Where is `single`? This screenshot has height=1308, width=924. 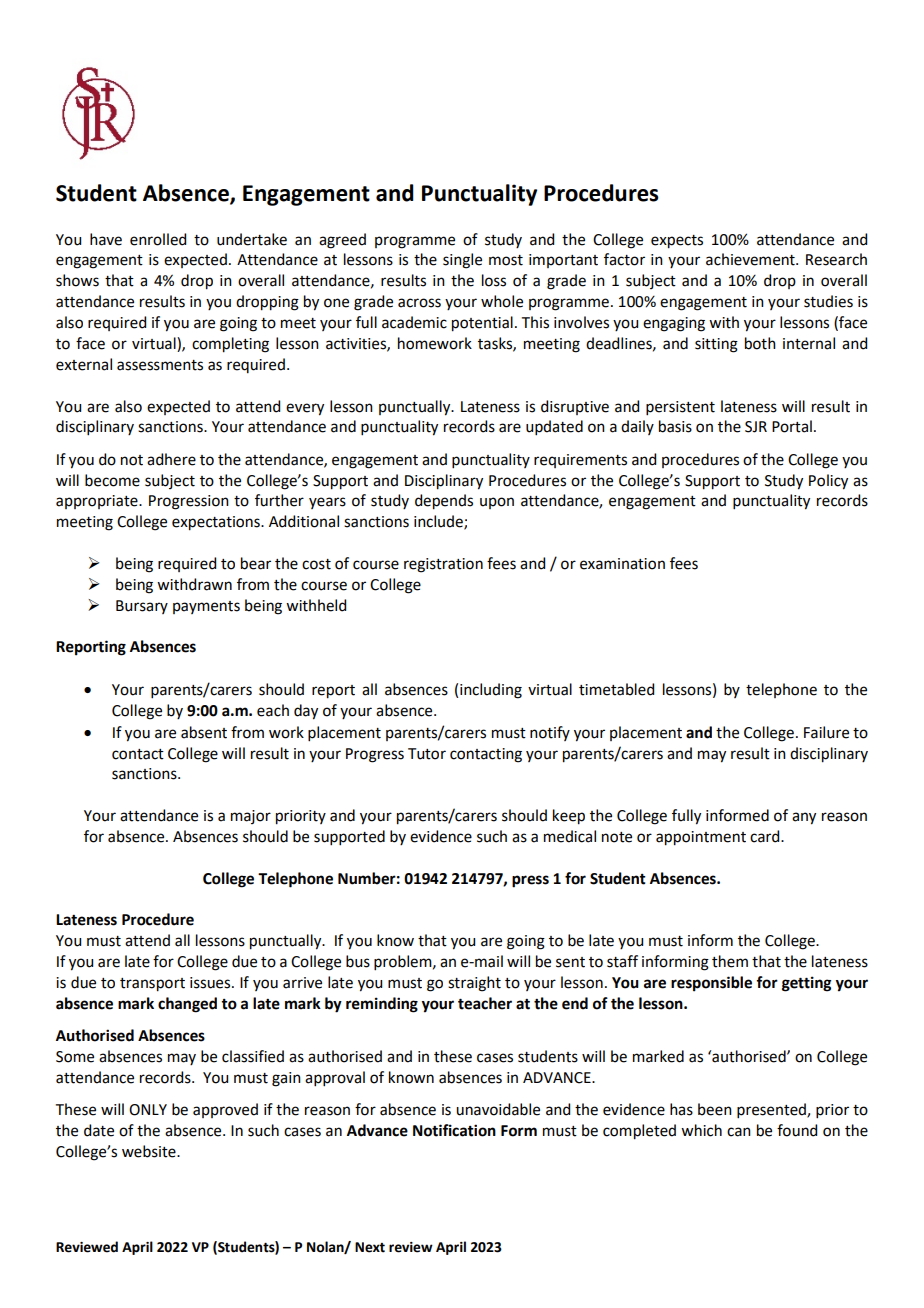 single is located at coordinates (462, 261).
